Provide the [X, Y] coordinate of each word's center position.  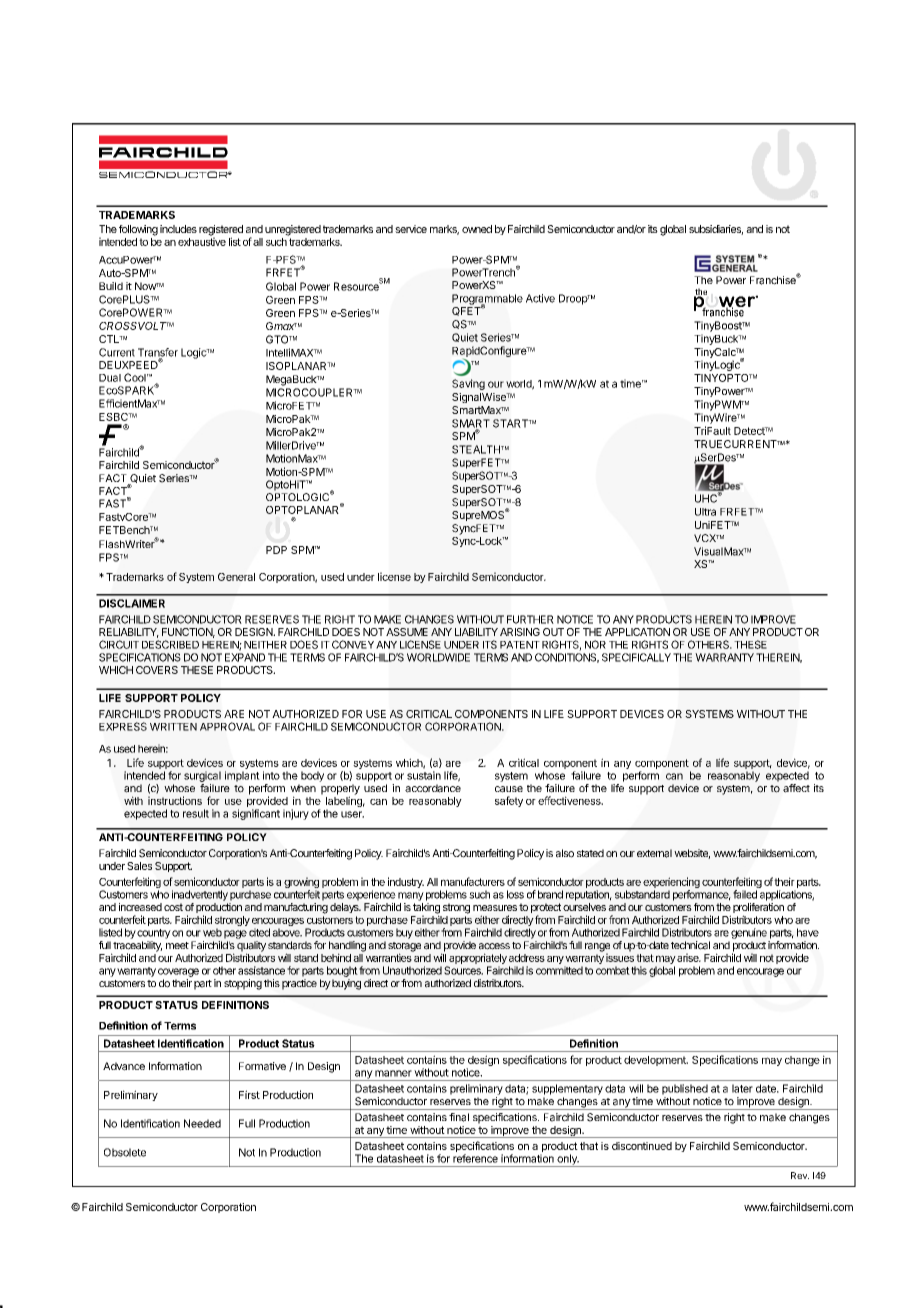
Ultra [705, 512]
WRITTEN [173, 727]
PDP [276, 550]
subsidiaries [716, 230]
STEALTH [477, 449]
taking [426, 909]
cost [173, 907]
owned [477, 229]
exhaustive [202, 240]
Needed [202, 1123]
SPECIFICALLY [636, 657]
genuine [749, 933]
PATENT [520, 645]
